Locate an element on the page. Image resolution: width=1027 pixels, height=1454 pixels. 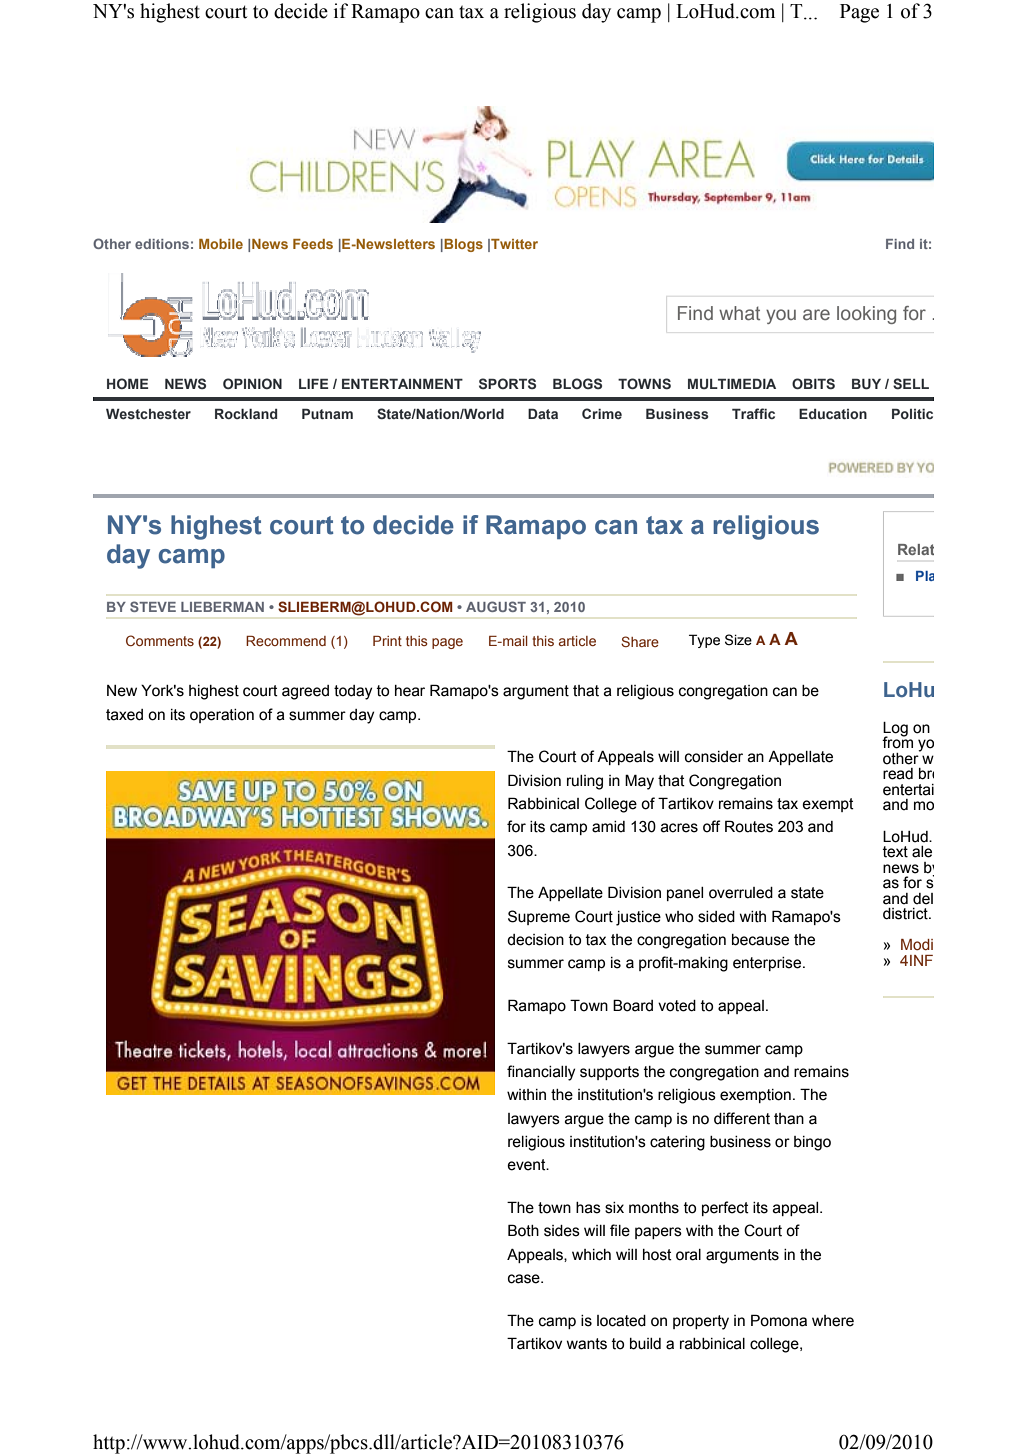
looking is located at coordinates (866, 315).
